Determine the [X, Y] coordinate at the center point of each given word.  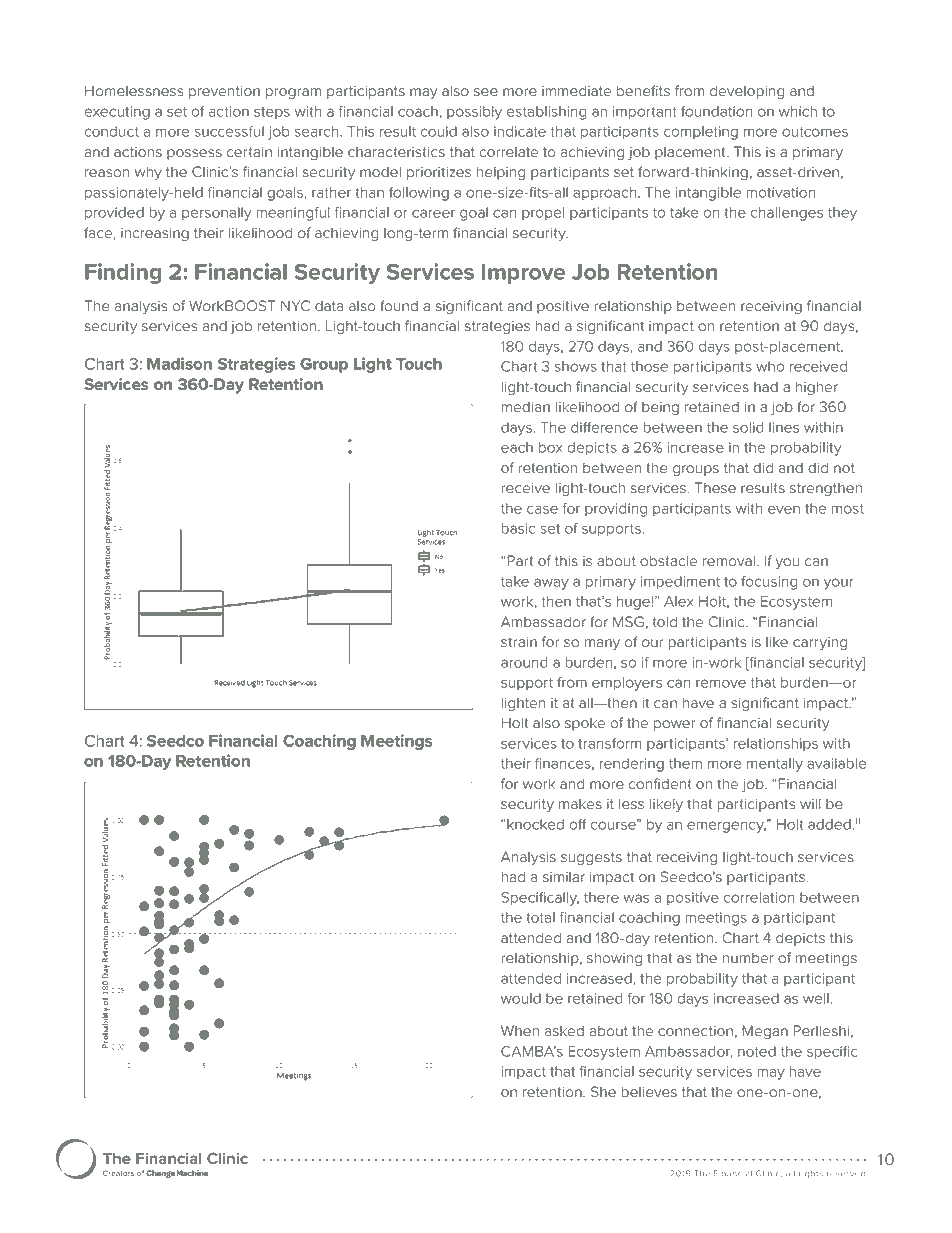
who [770, 366]
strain [519, 642]
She [603, 1092]
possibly [474, 113]
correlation [759, 897]
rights [811, 1174]
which [798, 111]
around [524, 662]
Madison [179, 363]
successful [229, 131]
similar [564, 877]
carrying [820, 643]
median [526, 407]
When [520, 1031]
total [540, 917]
